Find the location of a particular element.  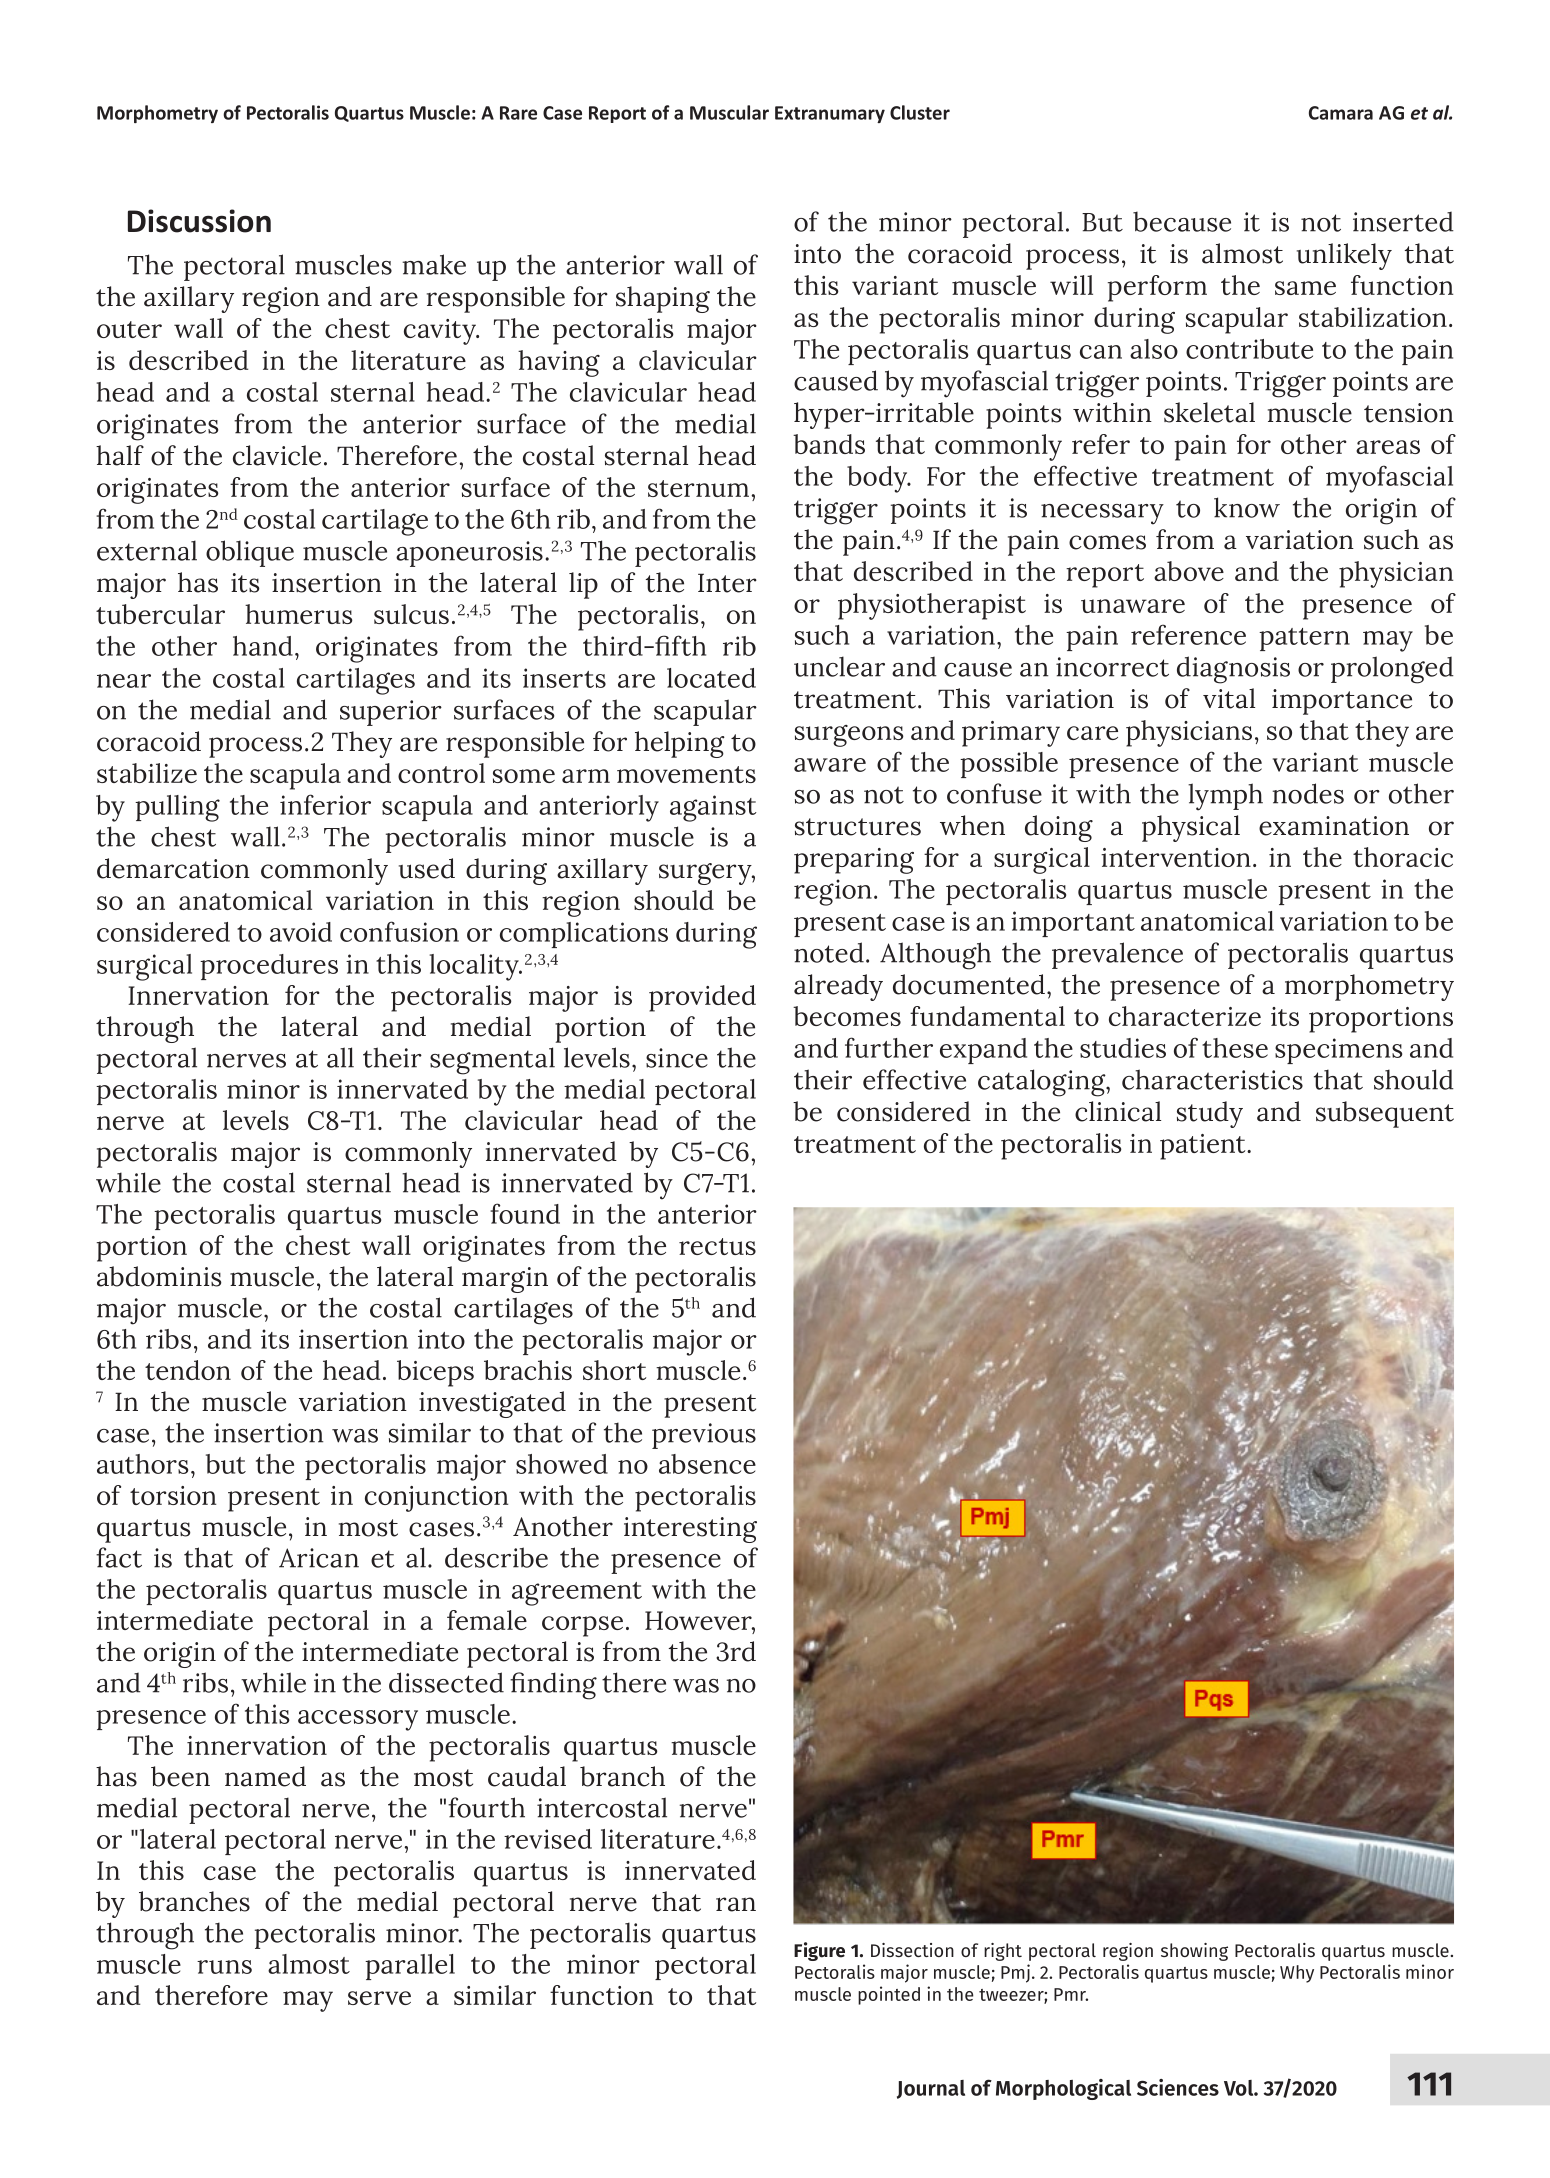

procedures is located at coordinates (269, 967).
